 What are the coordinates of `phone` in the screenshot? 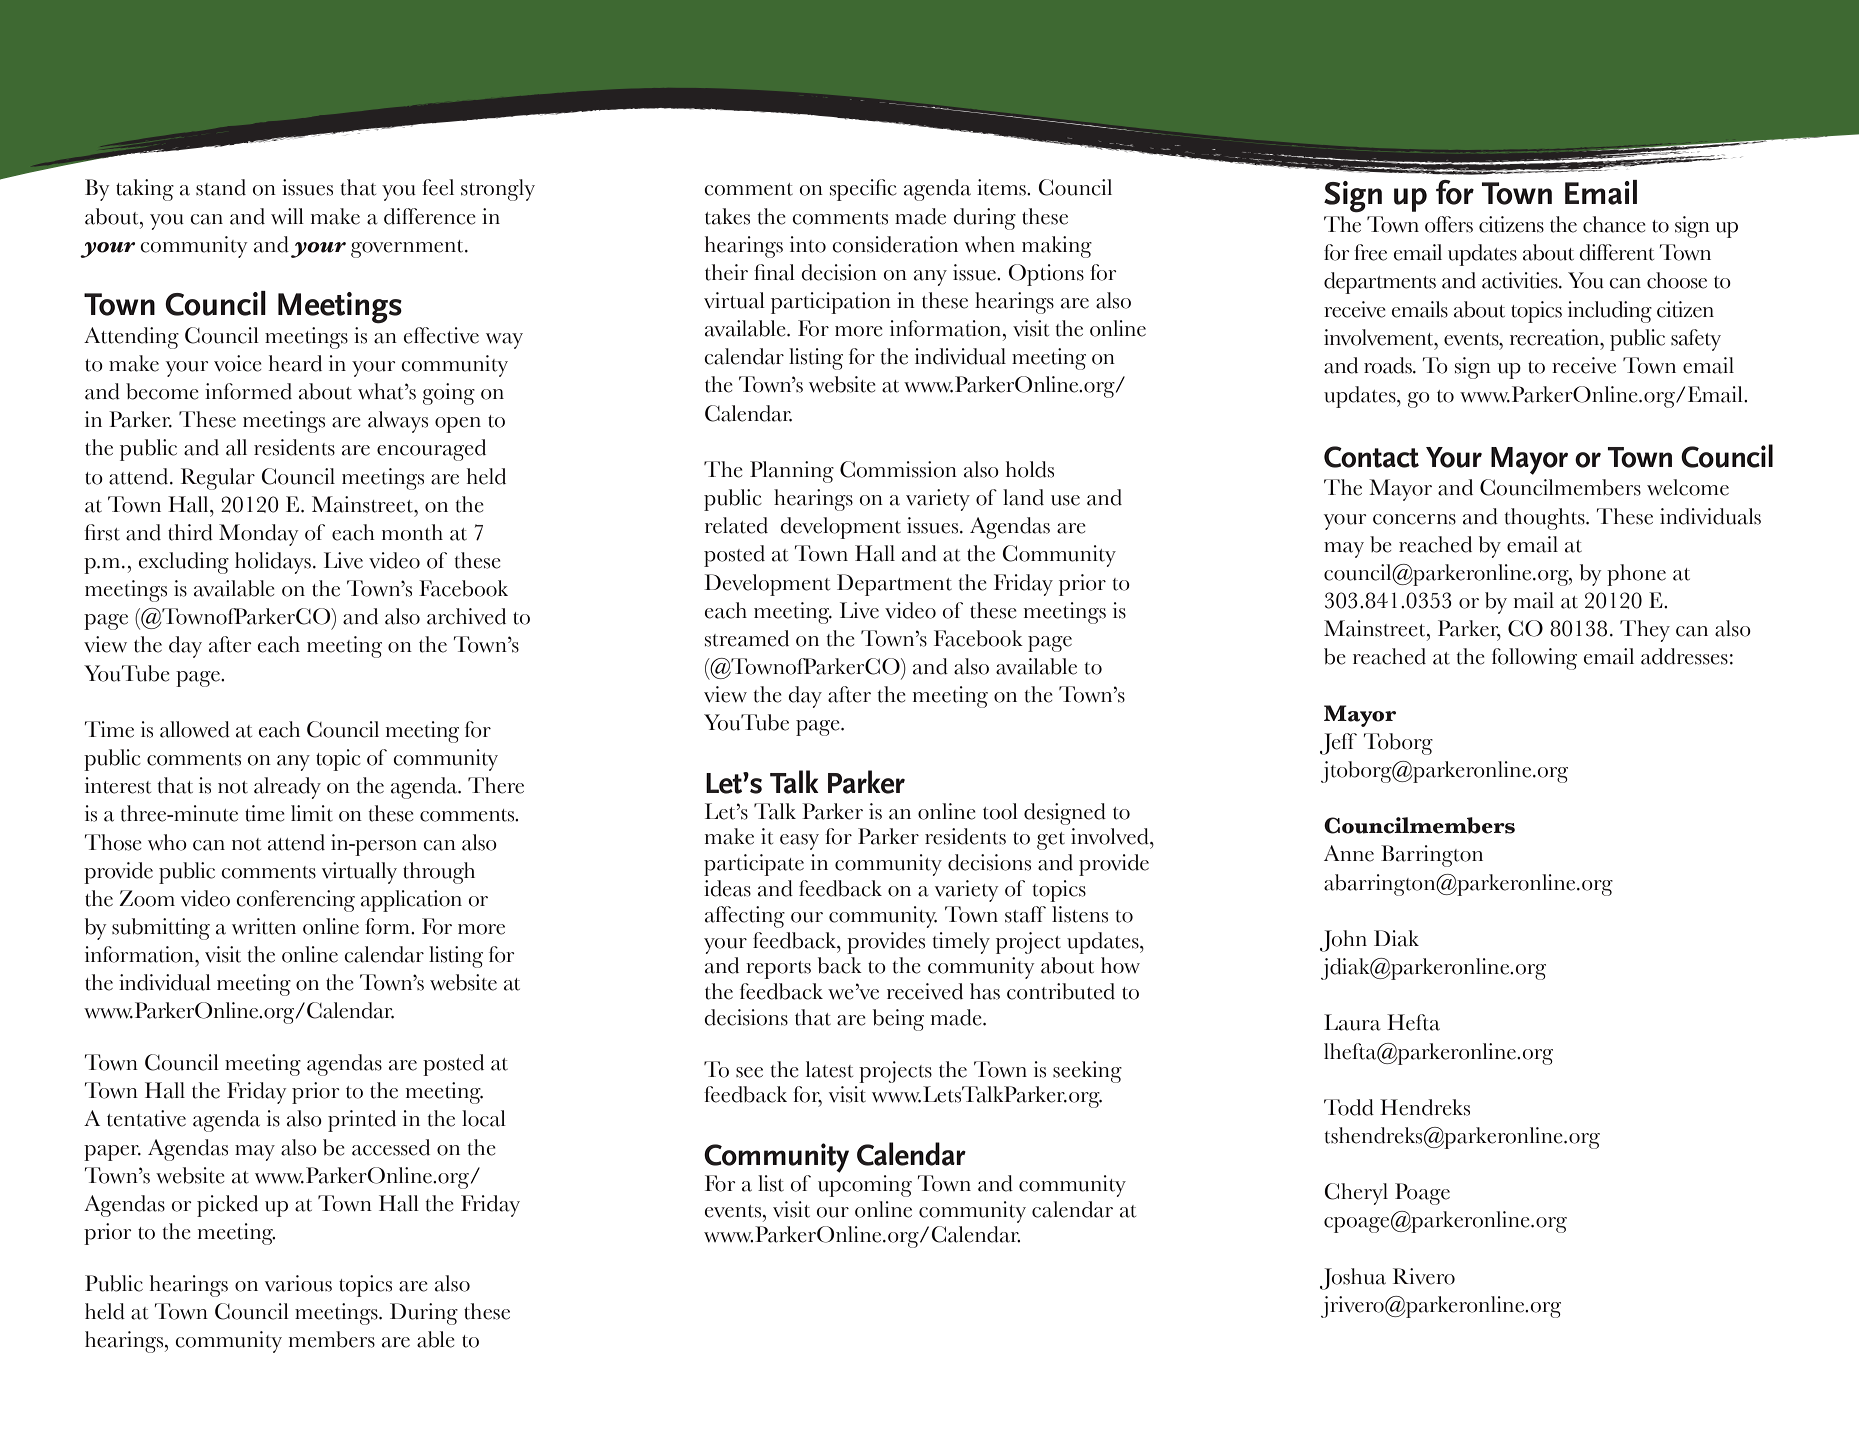 It's located at (1636, 575).
